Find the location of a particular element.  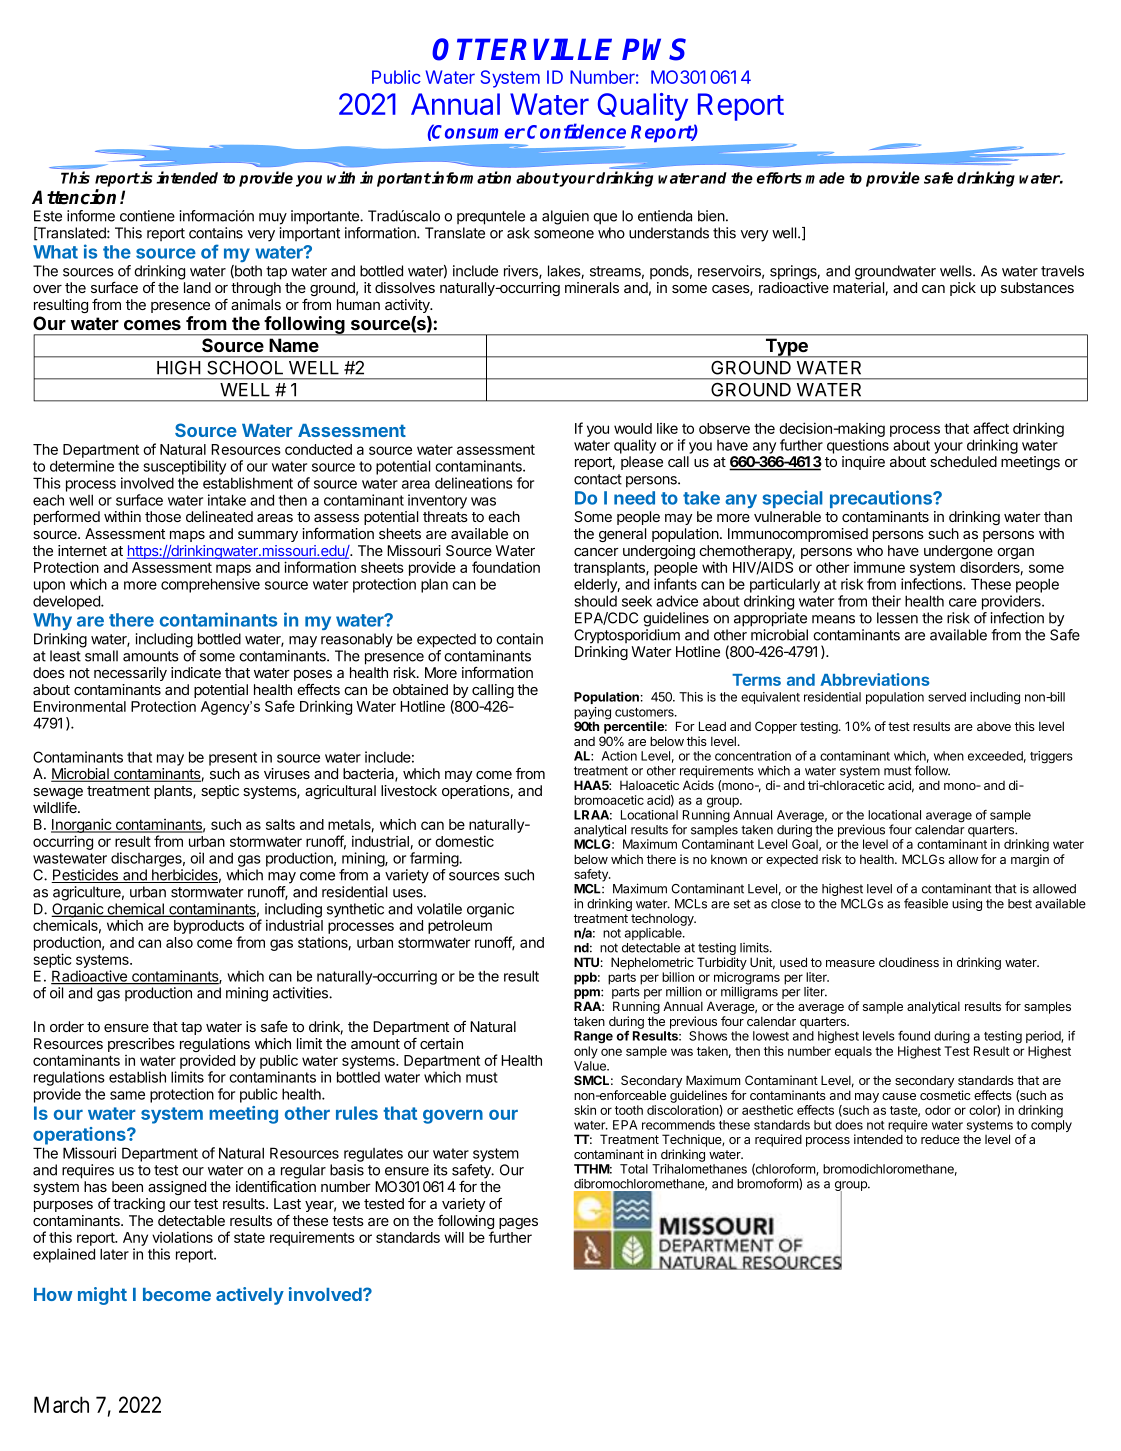

cloudiness is located at coordinates (909, 962).
